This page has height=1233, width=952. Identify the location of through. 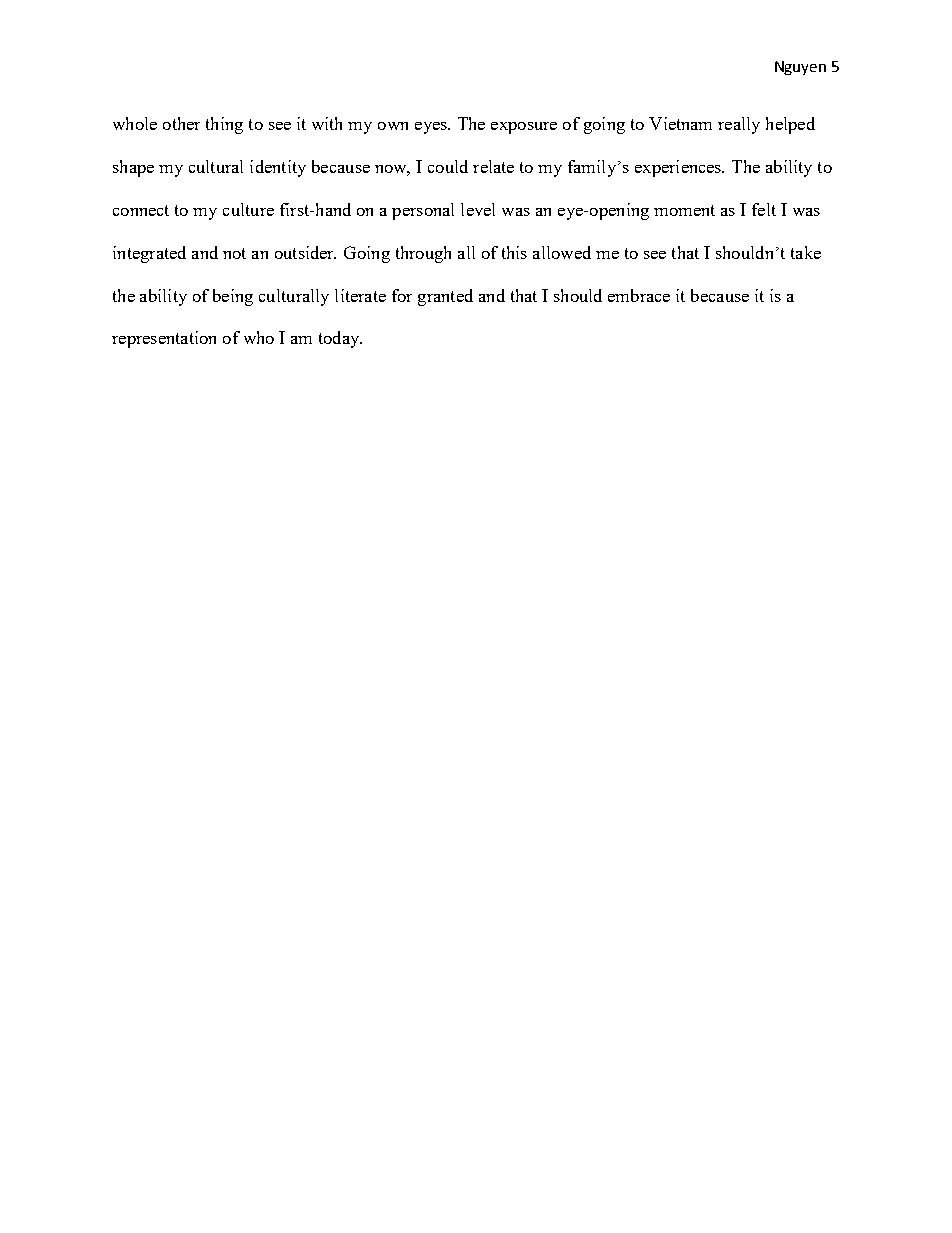
(423, 254).
